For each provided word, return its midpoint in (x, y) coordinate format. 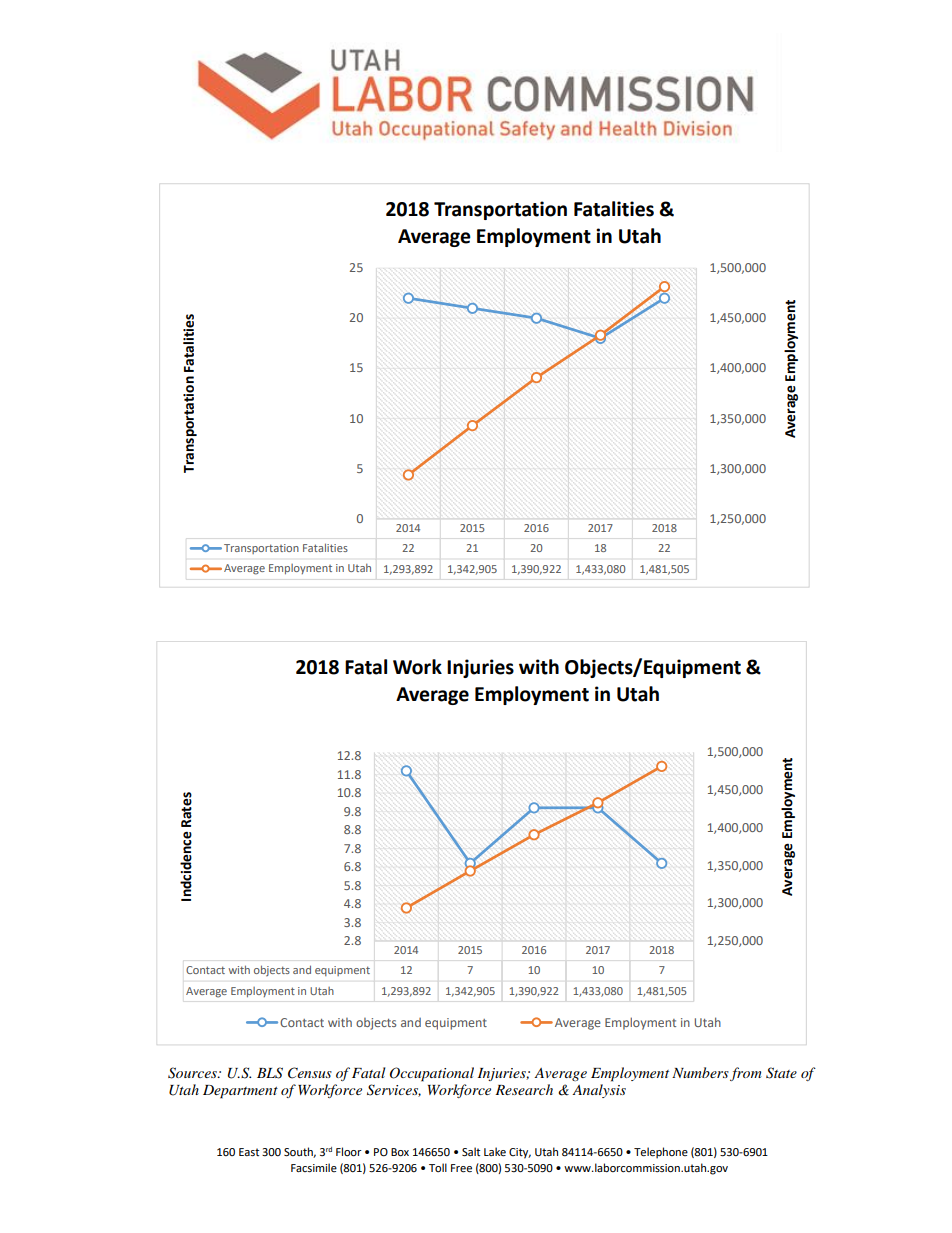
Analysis (599, 1091)
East (249, 1152)
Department (240, 1092)
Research (524, 1089)
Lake (495, 1152)
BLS (270, 1073)
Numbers (700, 1072)
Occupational (432, 1074)
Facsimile (314, 1168)
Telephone (661, 1153)
